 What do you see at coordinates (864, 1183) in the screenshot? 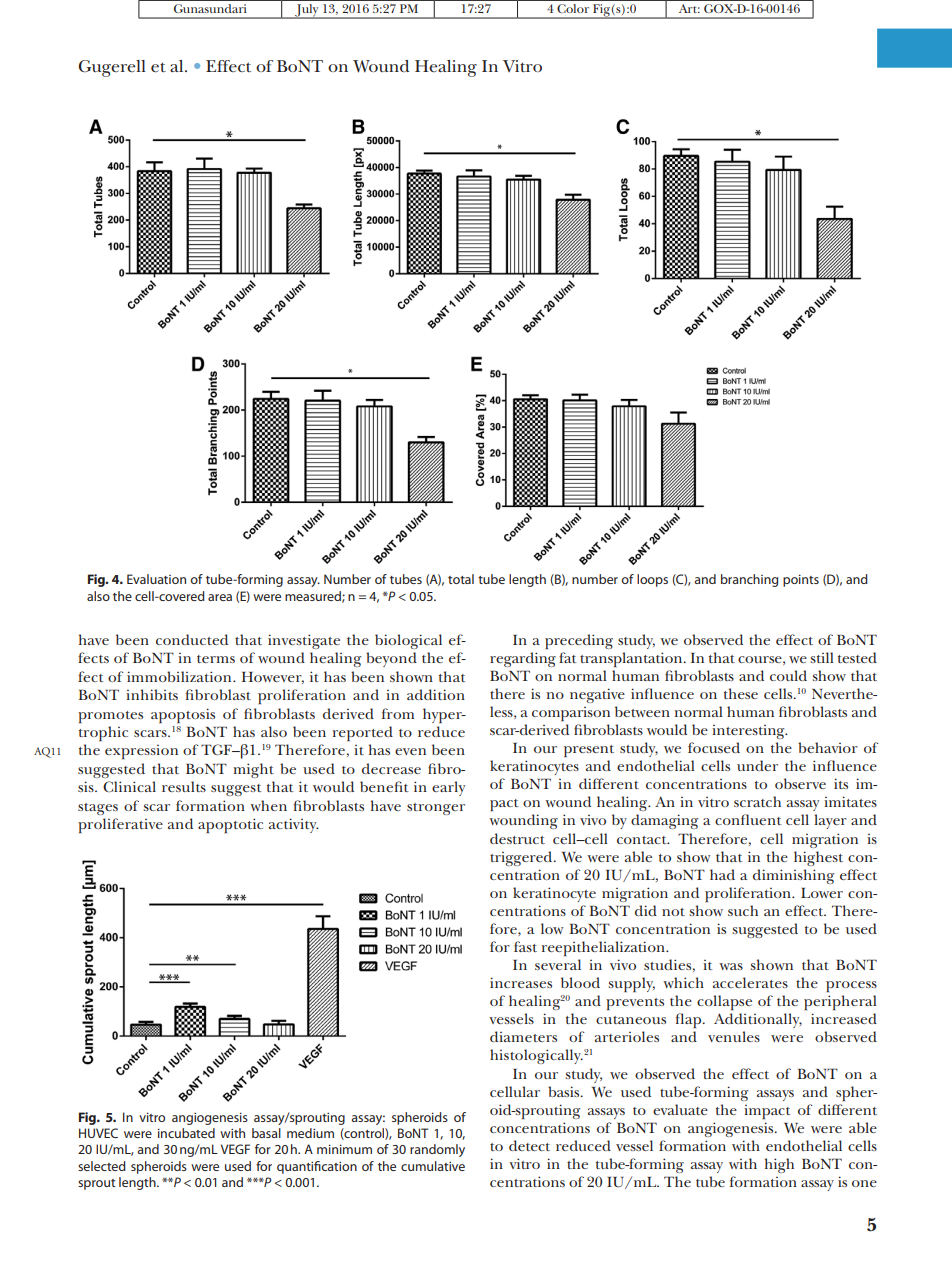
I see `one` at bounding box center [864, 1183].
